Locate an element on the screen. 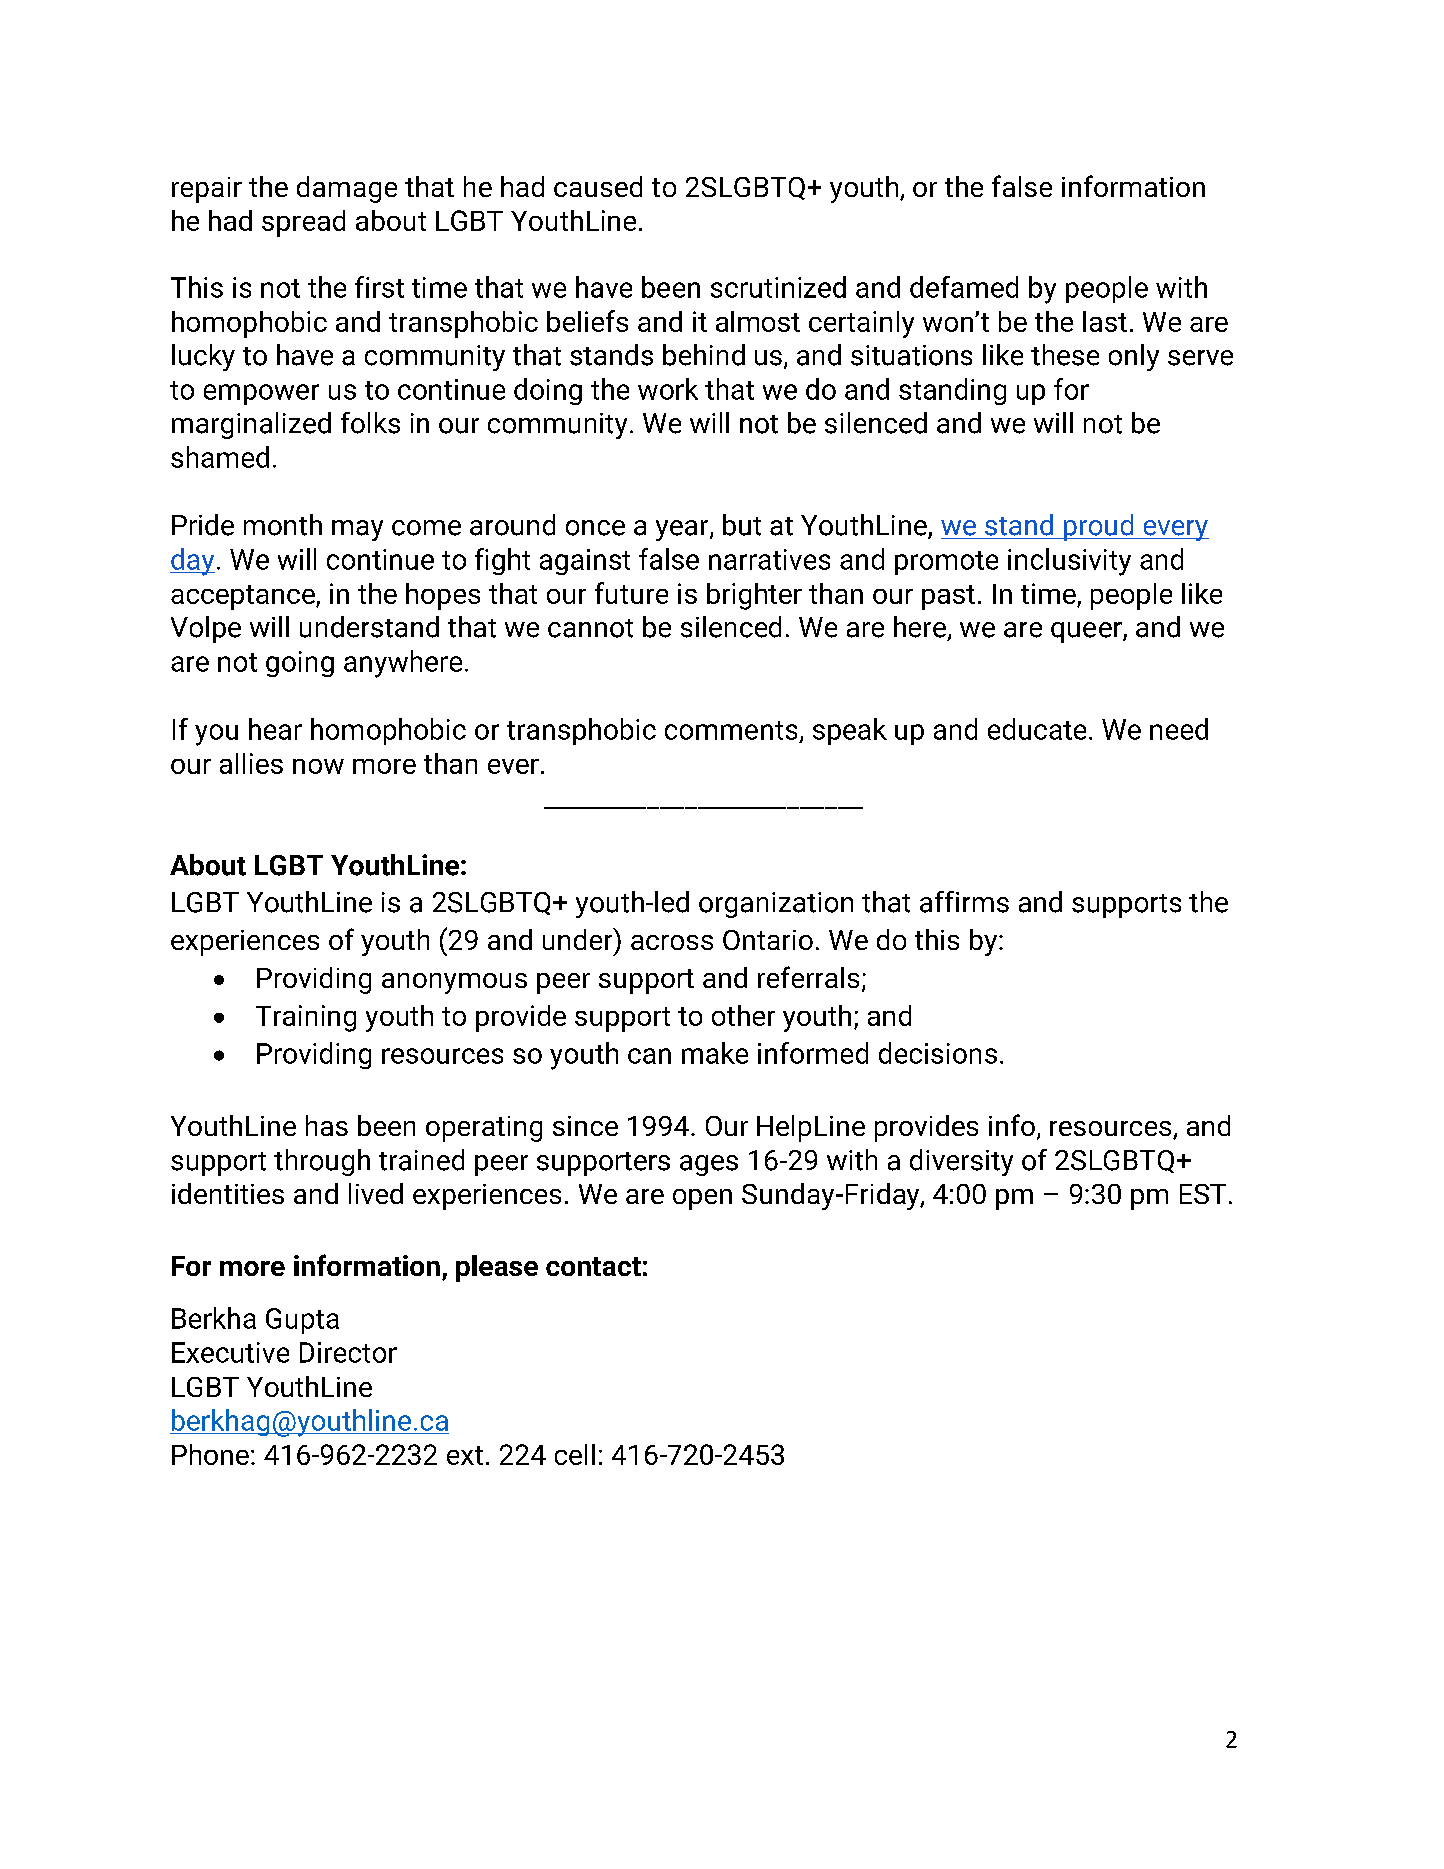 This screenshot has height=1869, width=1444. Director is located at coordinates (348, 1352).
